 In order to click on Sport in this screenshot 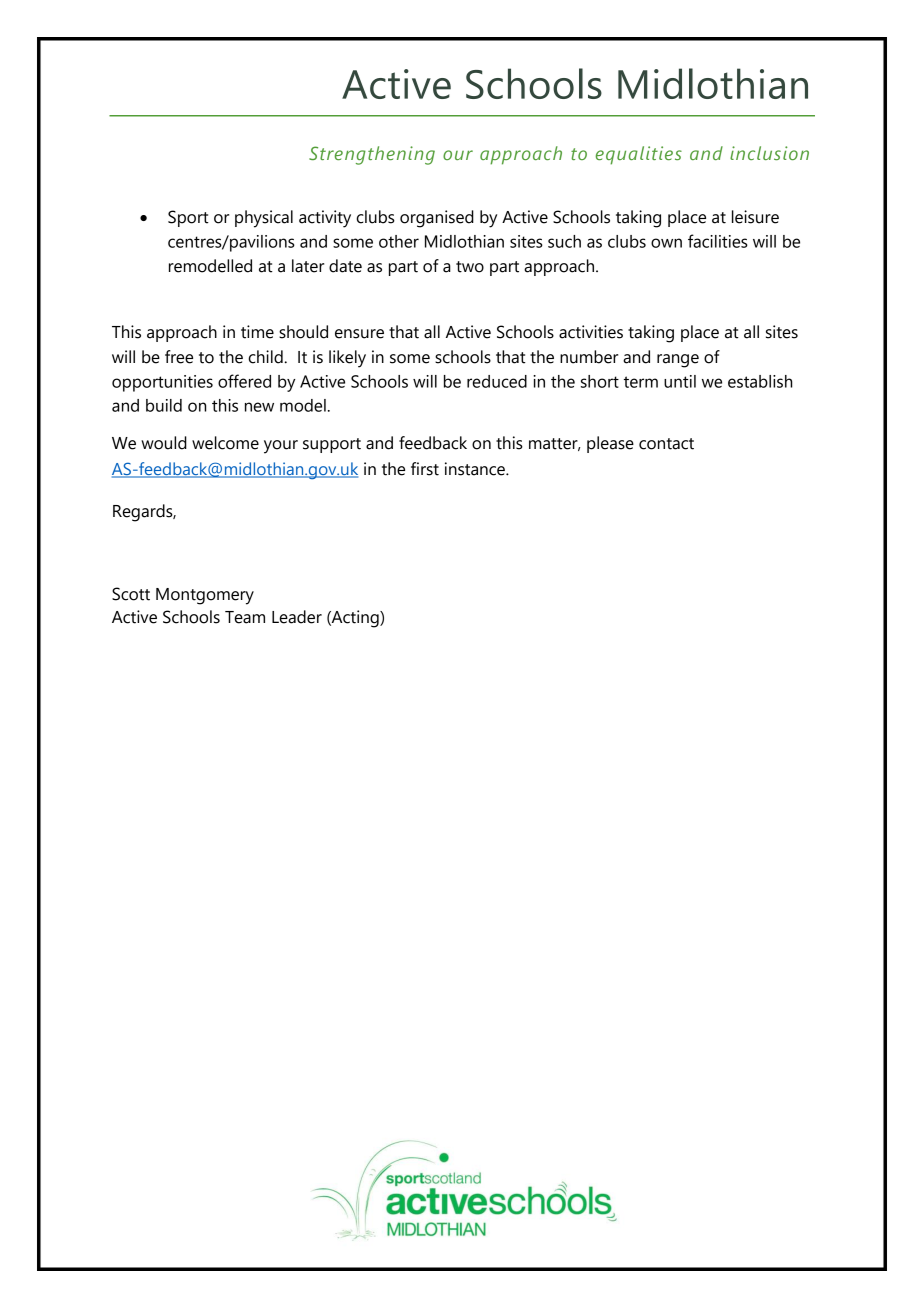, I will do `click(188, 218)`.
